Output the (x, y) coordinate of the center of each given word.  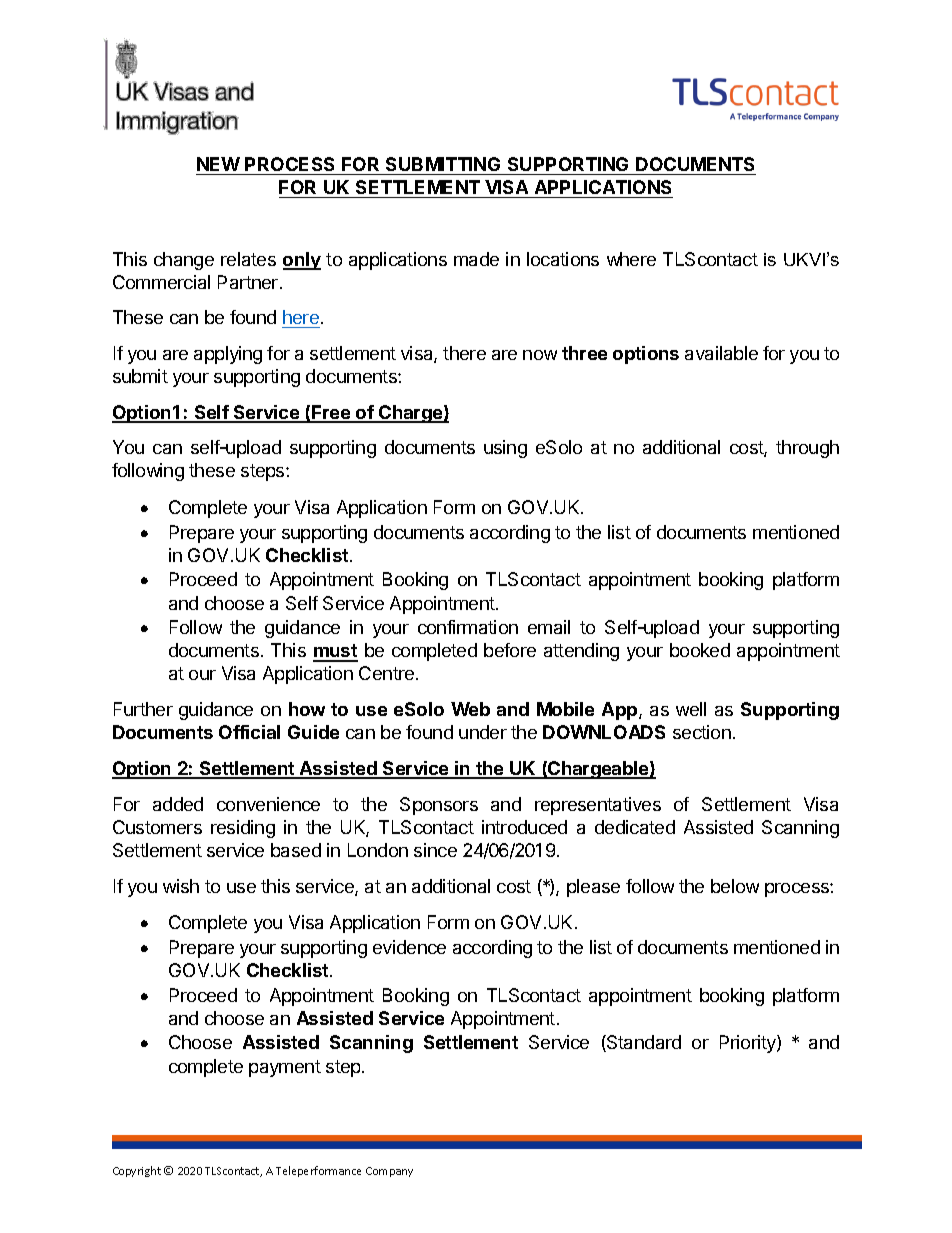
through (807, 449)
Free (331, 413)
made (476, 259)
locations (563, 259)
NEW (218, 164)
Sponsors (439, 806)
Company (389, 1172)
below (735, 886)
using (505, 449)
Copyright (137, 1171)
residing (243, 829)
